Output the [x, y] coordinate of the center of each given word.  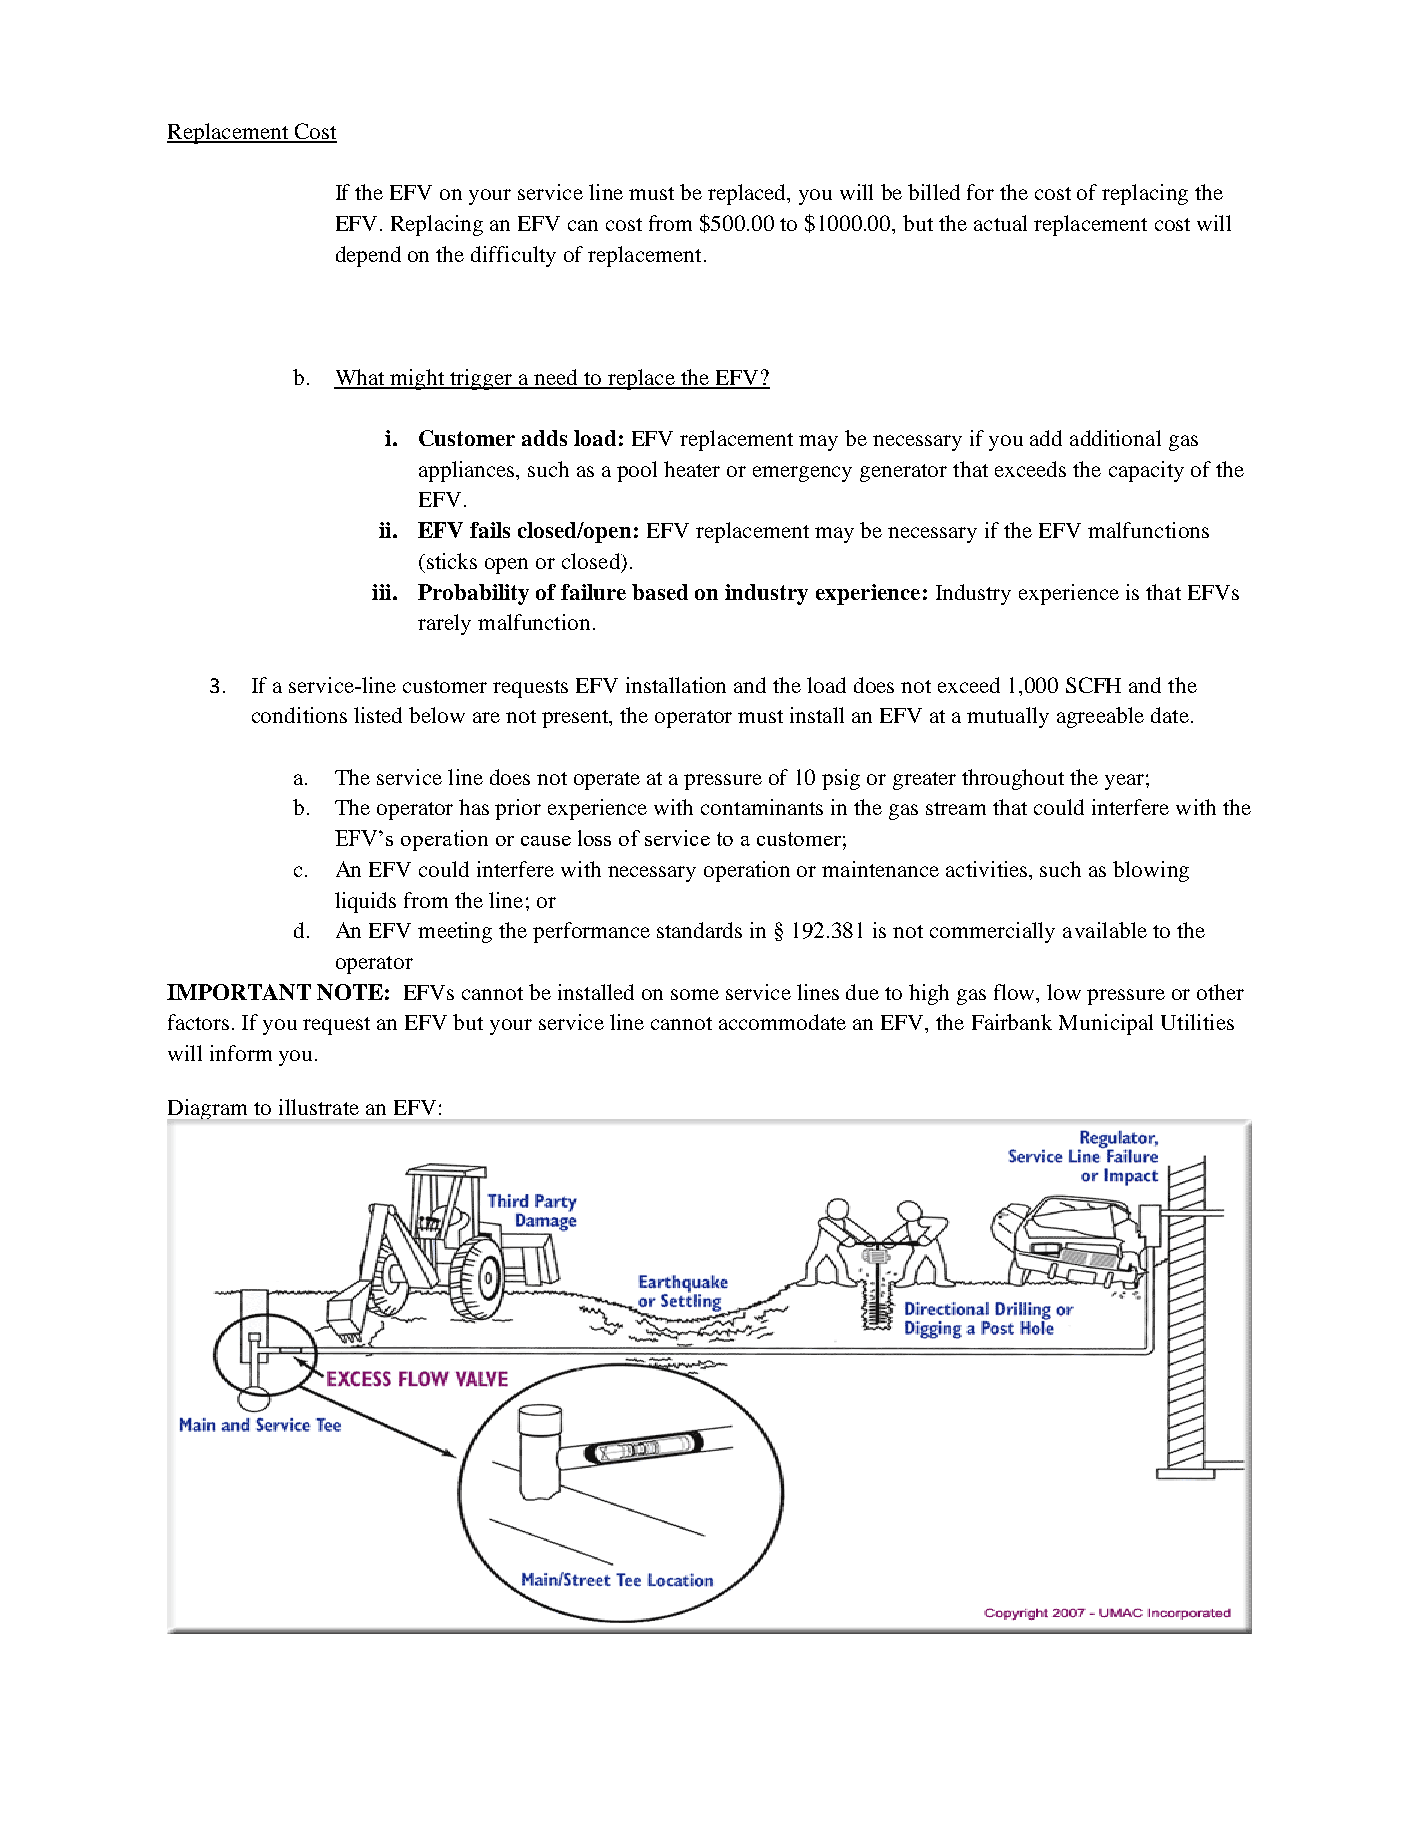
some [695, 994]
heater [692, 469]
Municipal [1106, 1024]
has [474, 807]
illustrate [319, 1107]
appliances [468, 471]
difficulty [513, 256]
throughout [1013, 779]
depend [368, 256]
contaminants [762, 807]
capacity [1146, 471]
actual [1000, 223]
